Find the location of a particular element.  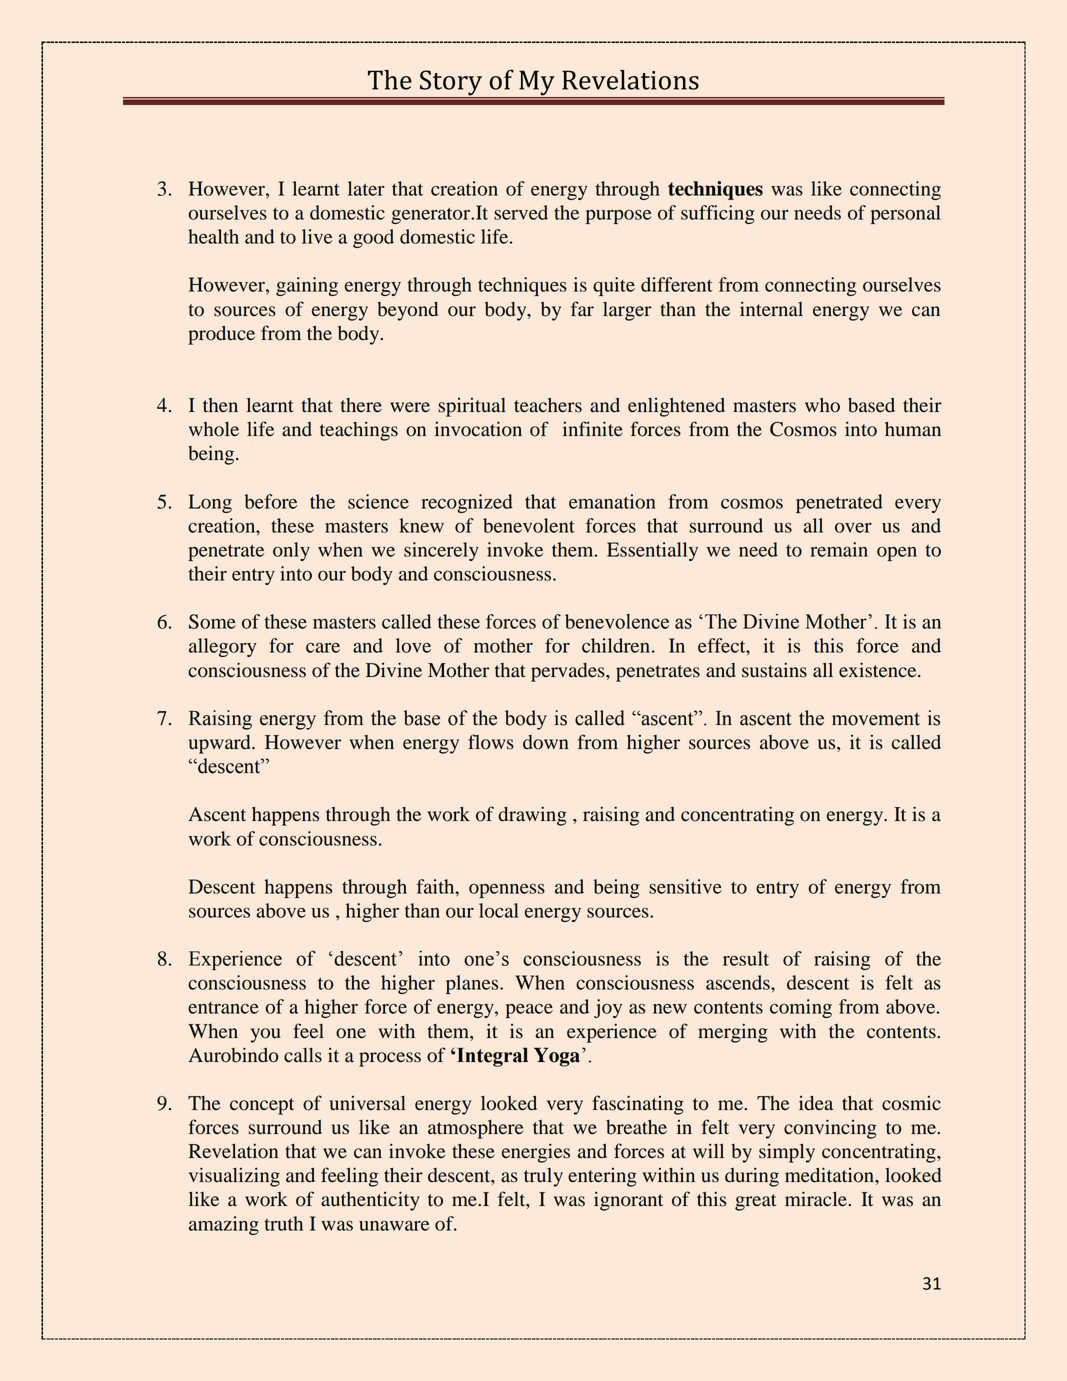

upward is located at coordinates (220, 744).
